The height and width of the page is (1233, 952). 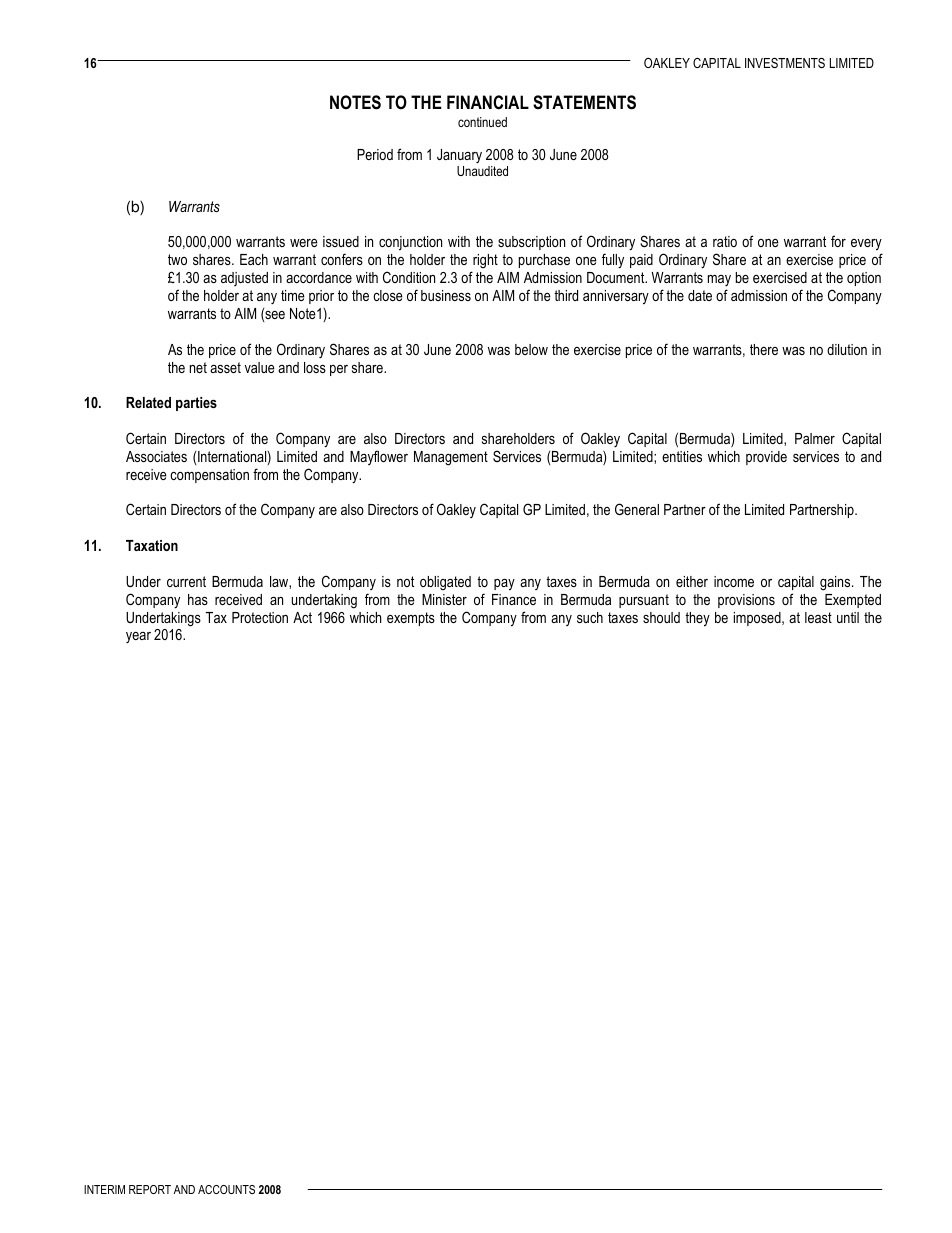 I want to click on provide, so click(x=766, y=458).
